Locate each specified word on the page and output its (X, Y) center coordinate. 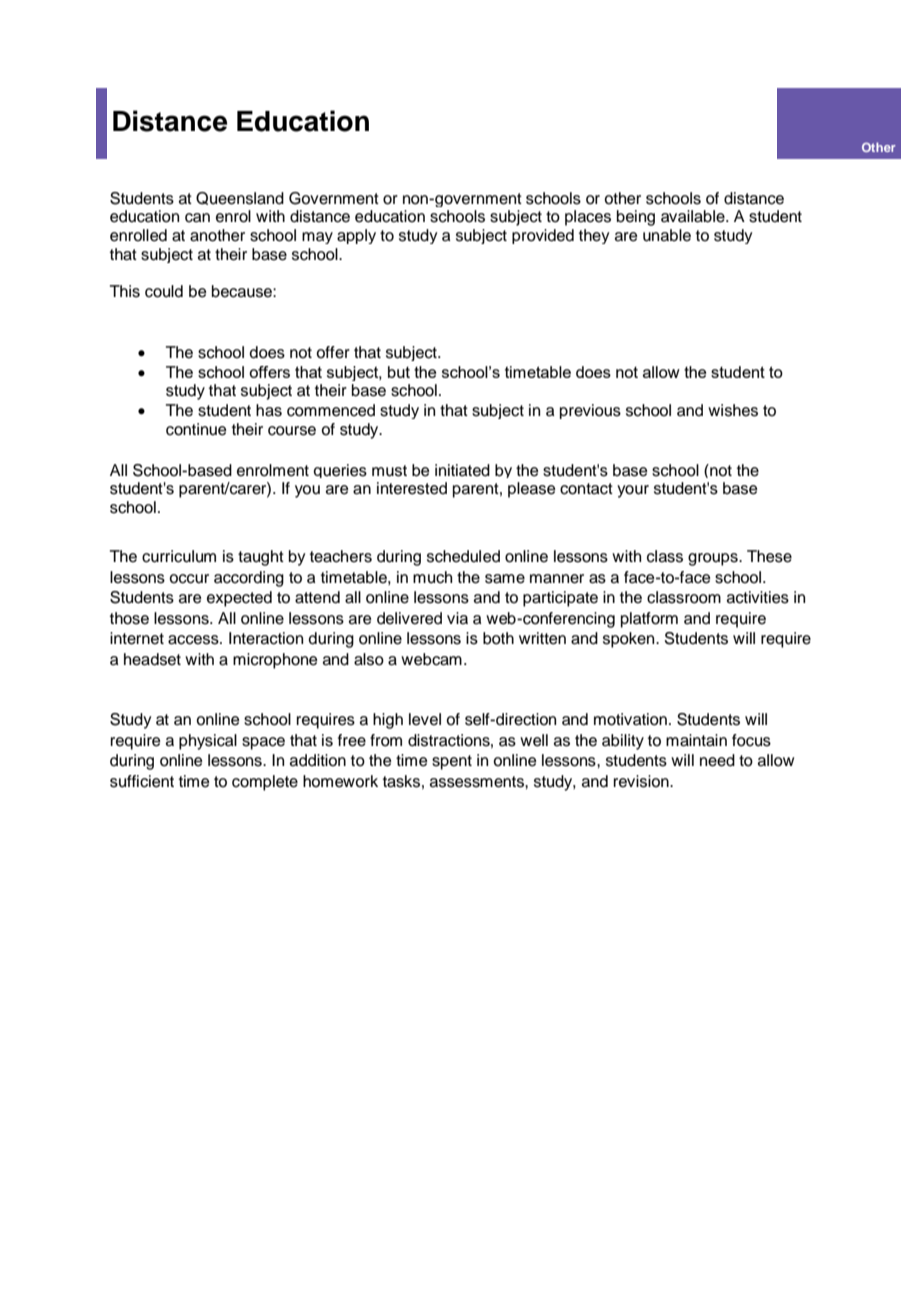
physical (208, 742)
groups (714, 559)
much (432, 577)
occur (189, 579)
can (197, 218)
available (694, 216)
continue (196, 429)
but (399, 372)
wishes (733, 410)
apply (356, 236)
